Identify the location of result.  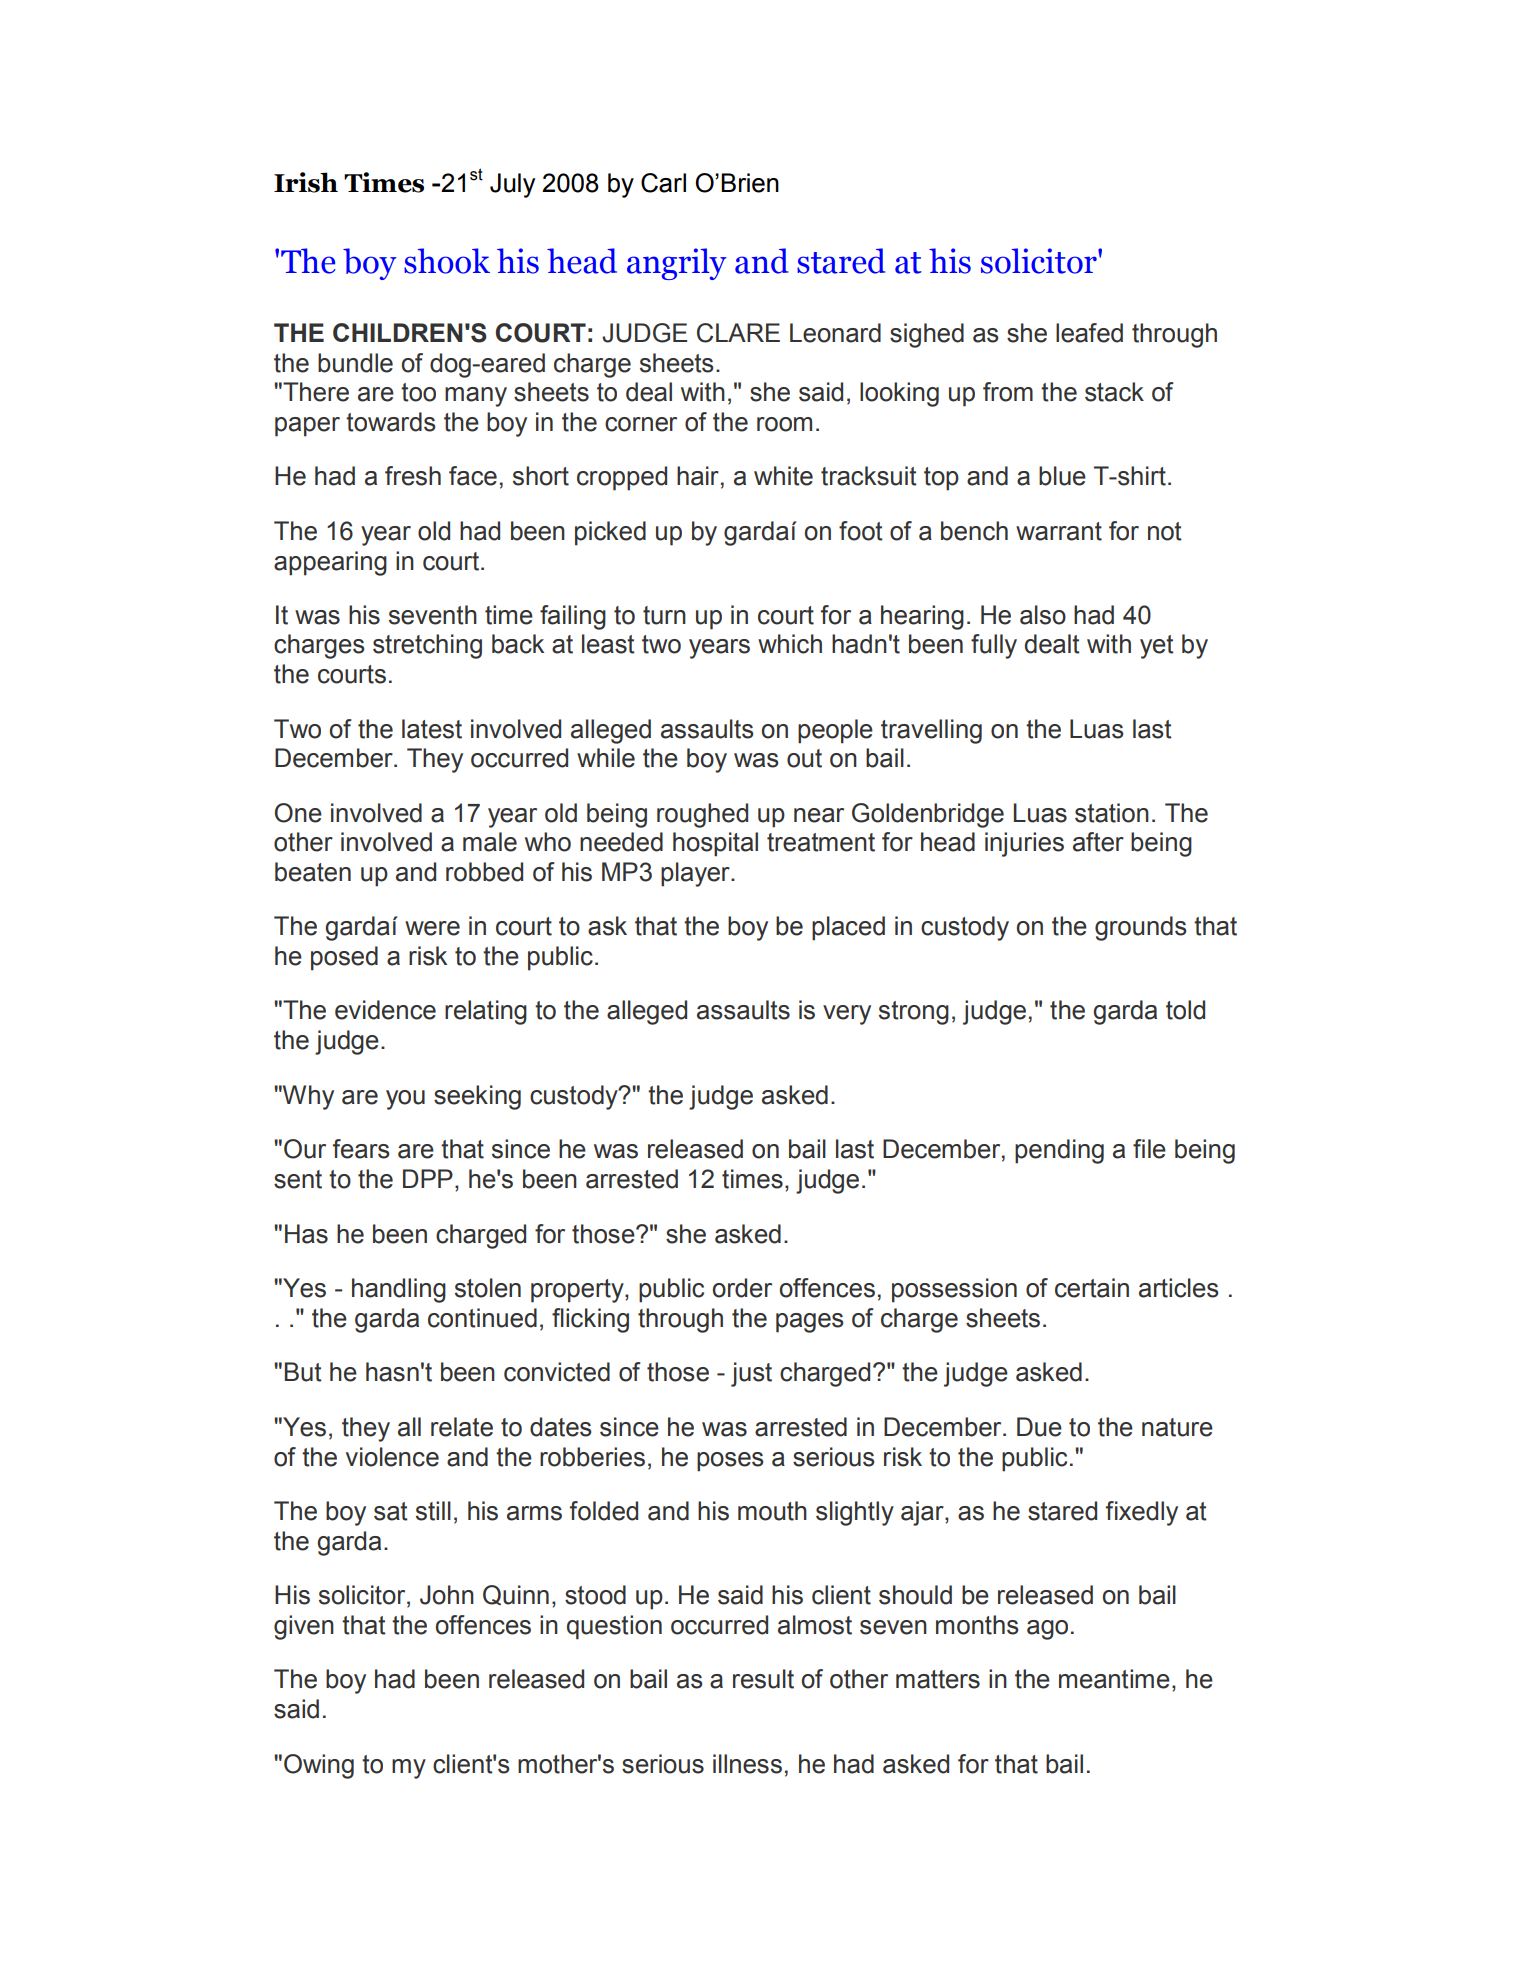
(763, 1679).
